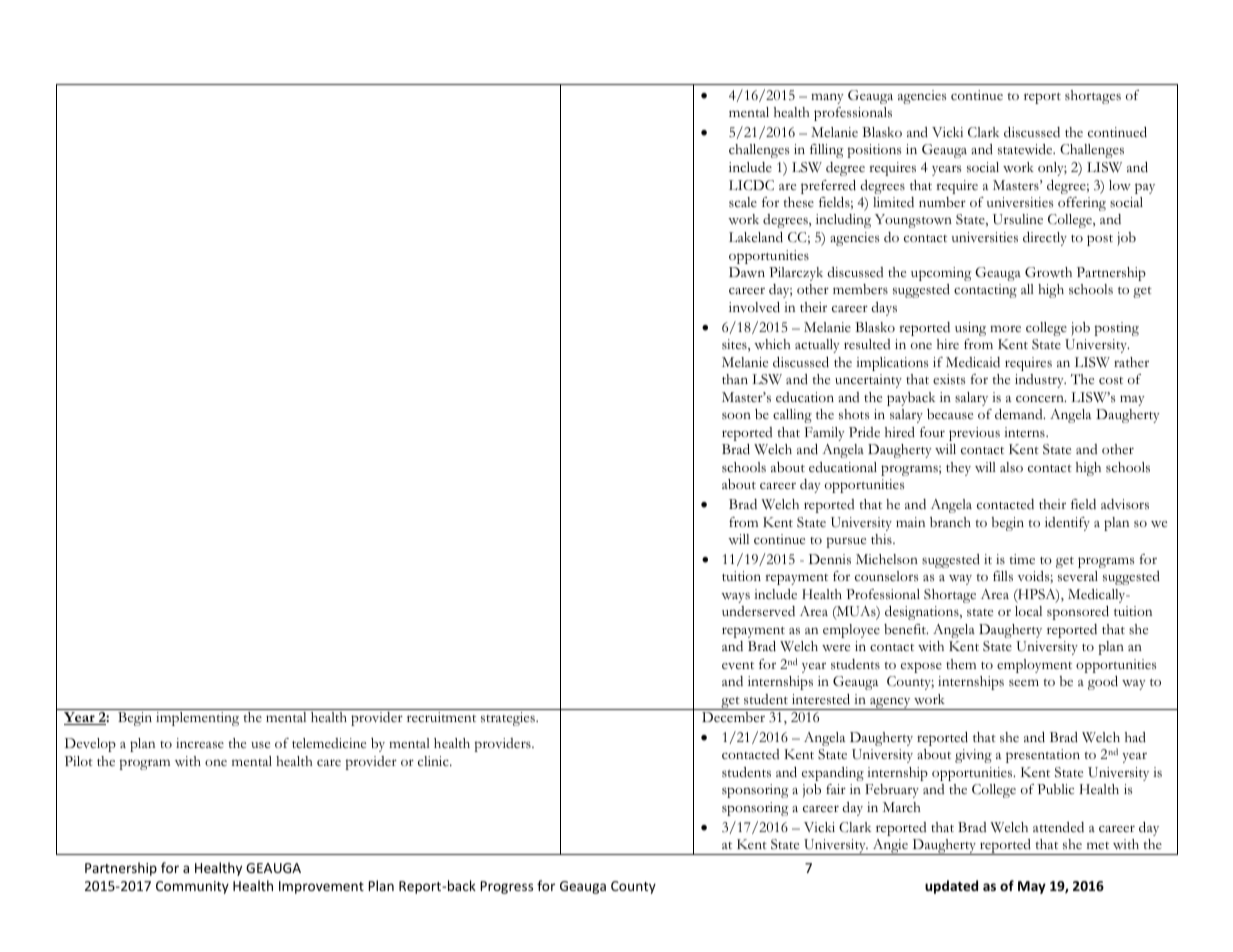 The height and width of the document is (952, 1233). I want to click on involved, so click(754, 307).
